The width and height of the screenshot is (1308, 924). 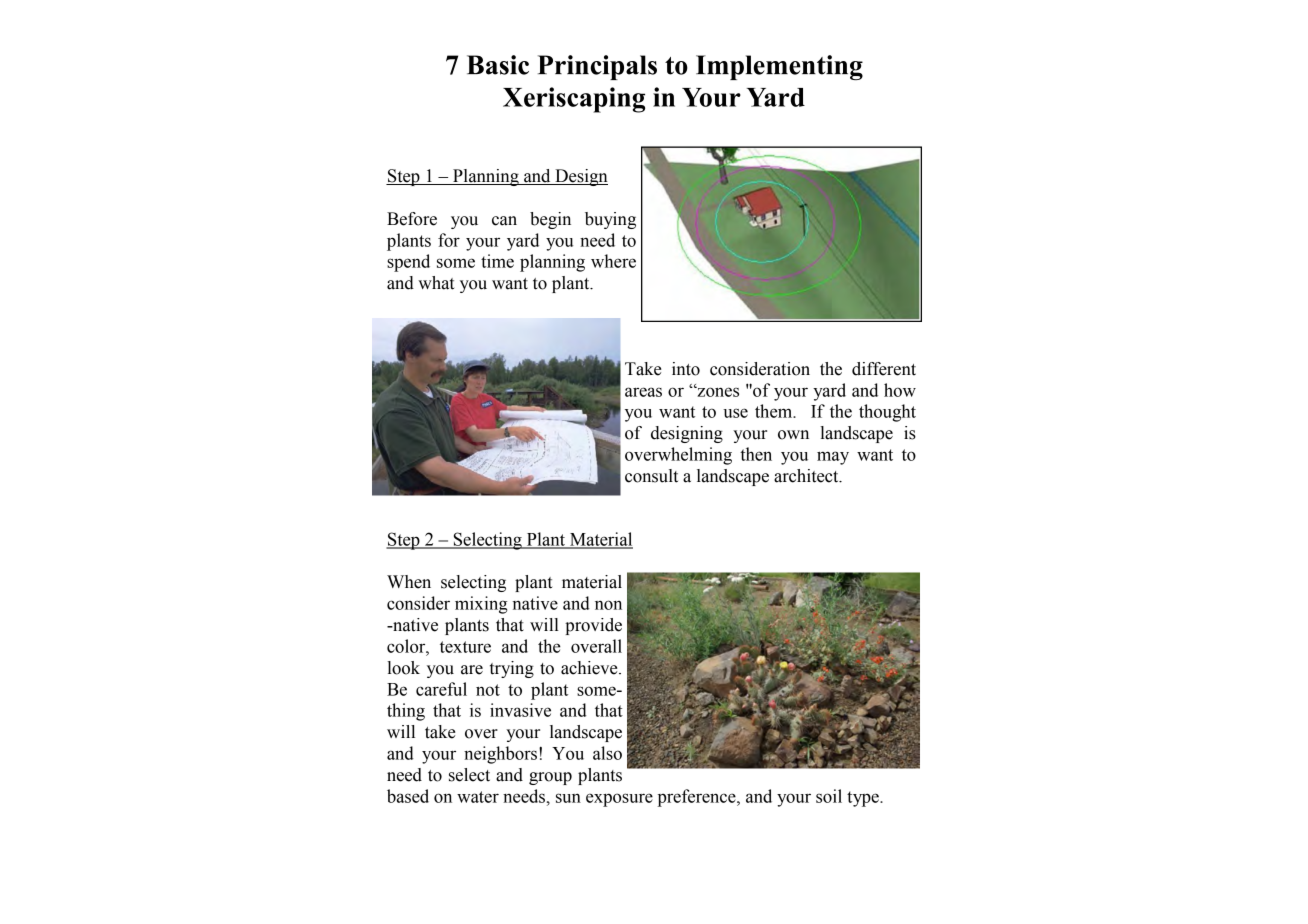 I want to click on may, so click(x=833, y=458).
